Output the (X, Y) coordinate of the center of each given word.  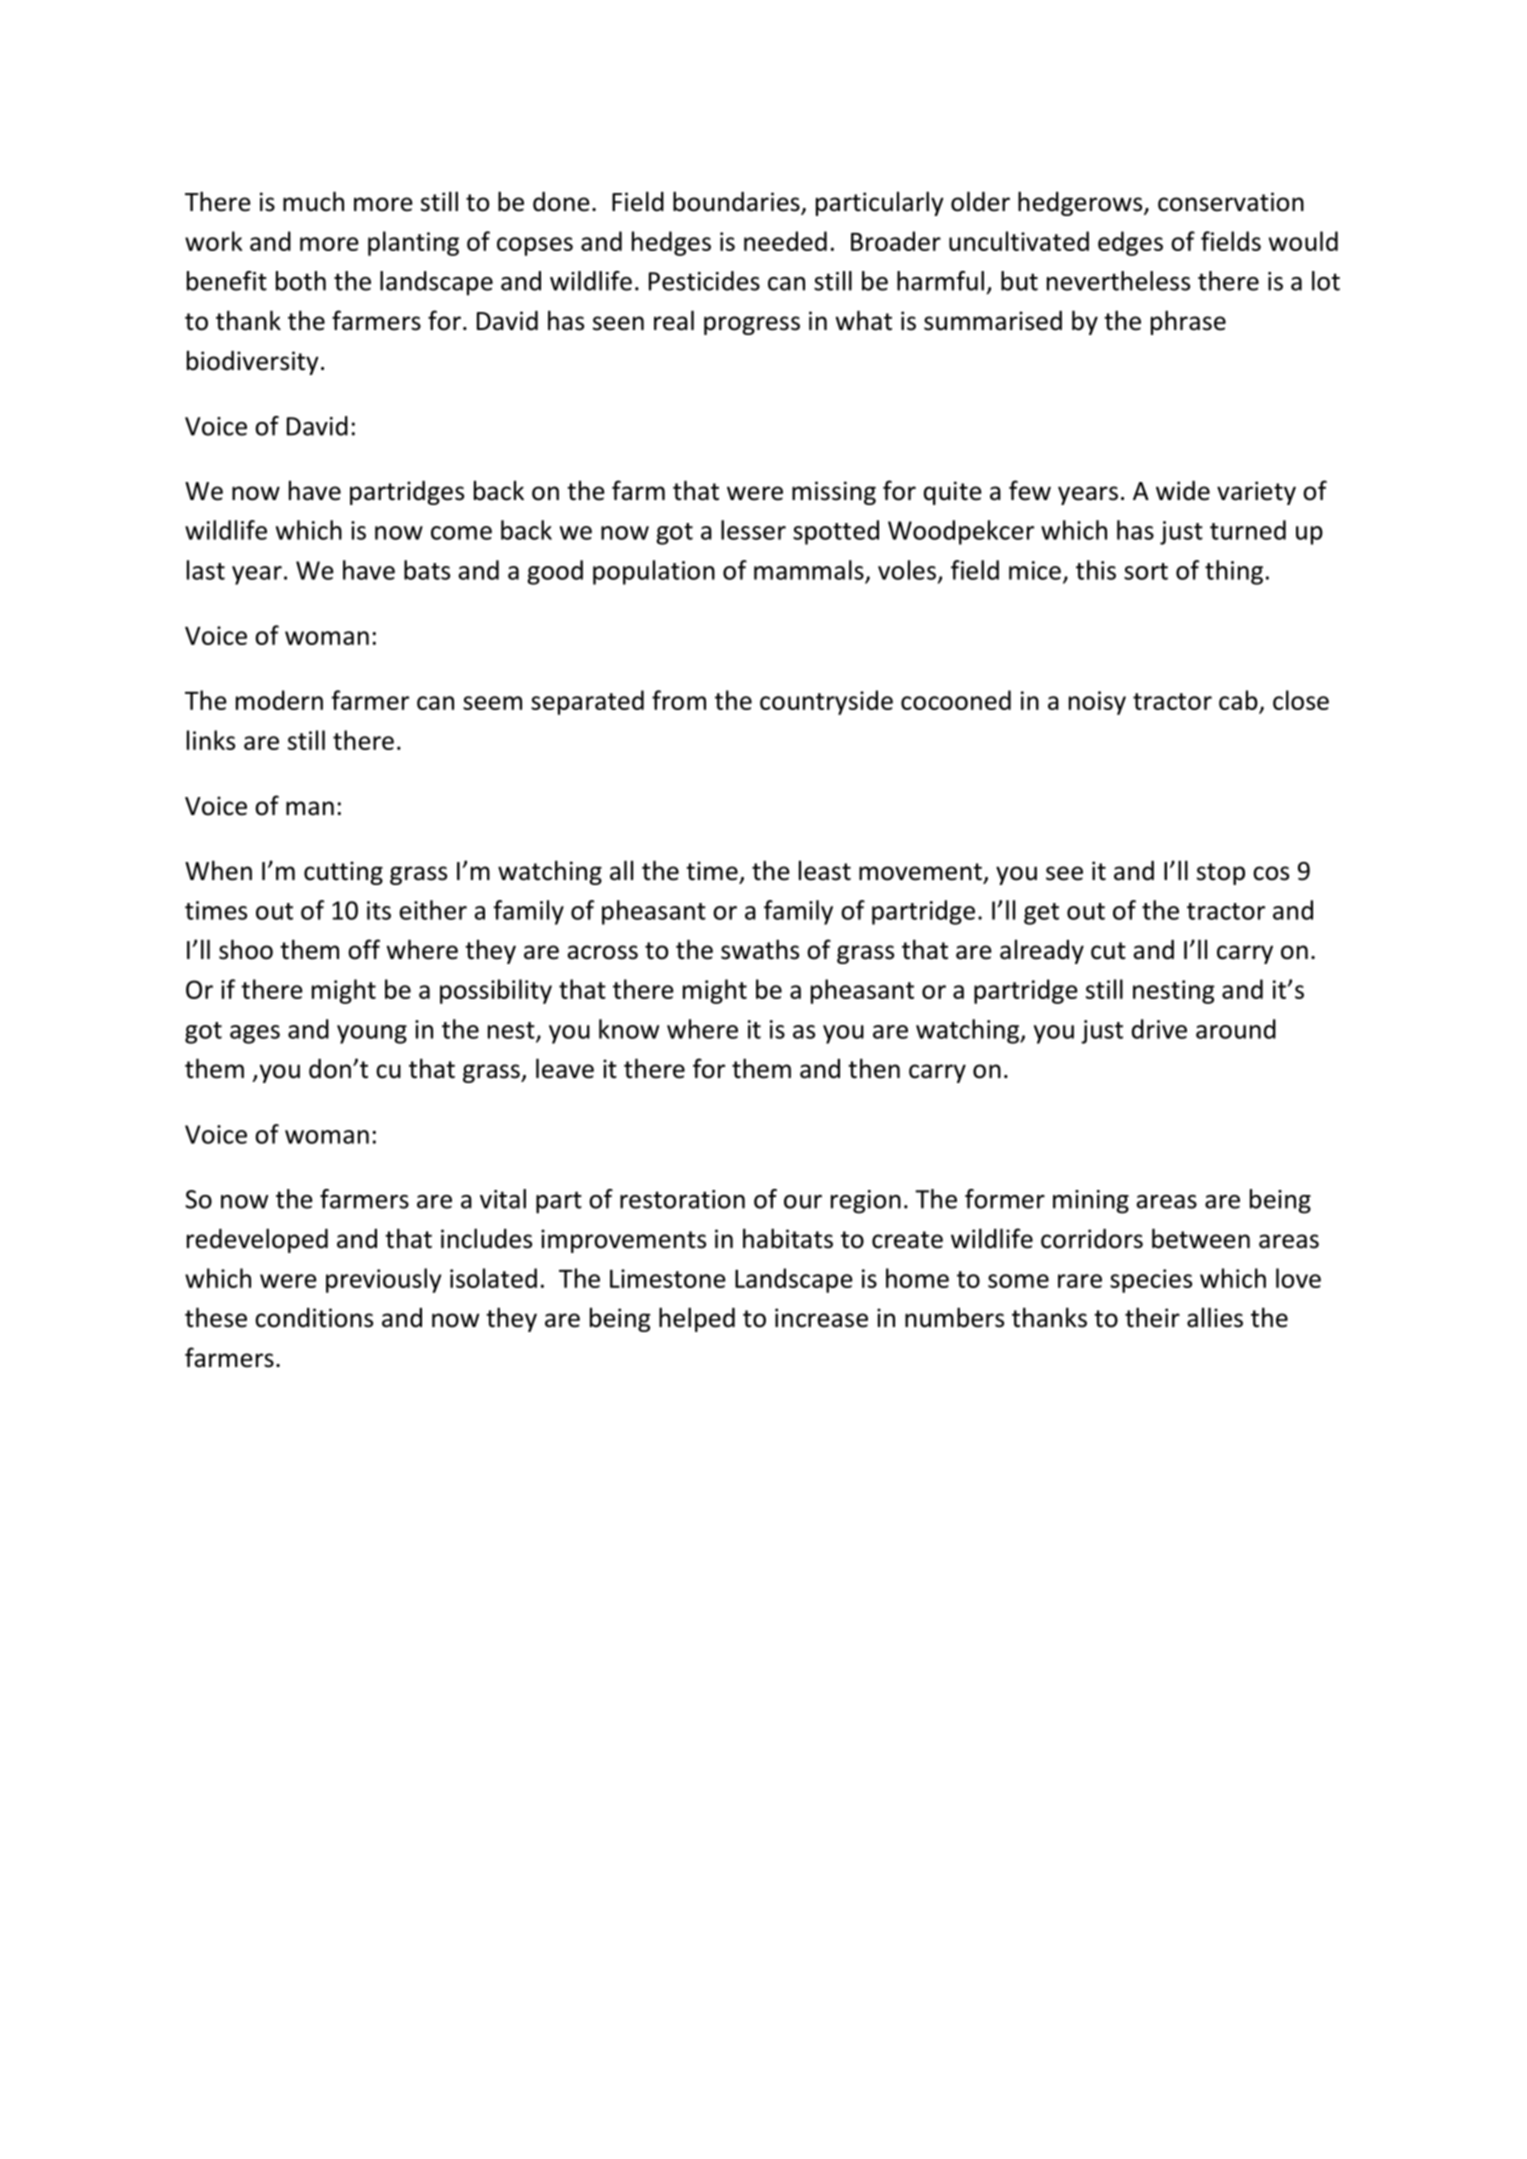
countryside (826, 702)
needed (785, 241)
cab (1238, 700)
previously (384, 1280)
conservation (1231, 202)
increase (821, 1318)
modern (279, 700)
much (313, 201)
